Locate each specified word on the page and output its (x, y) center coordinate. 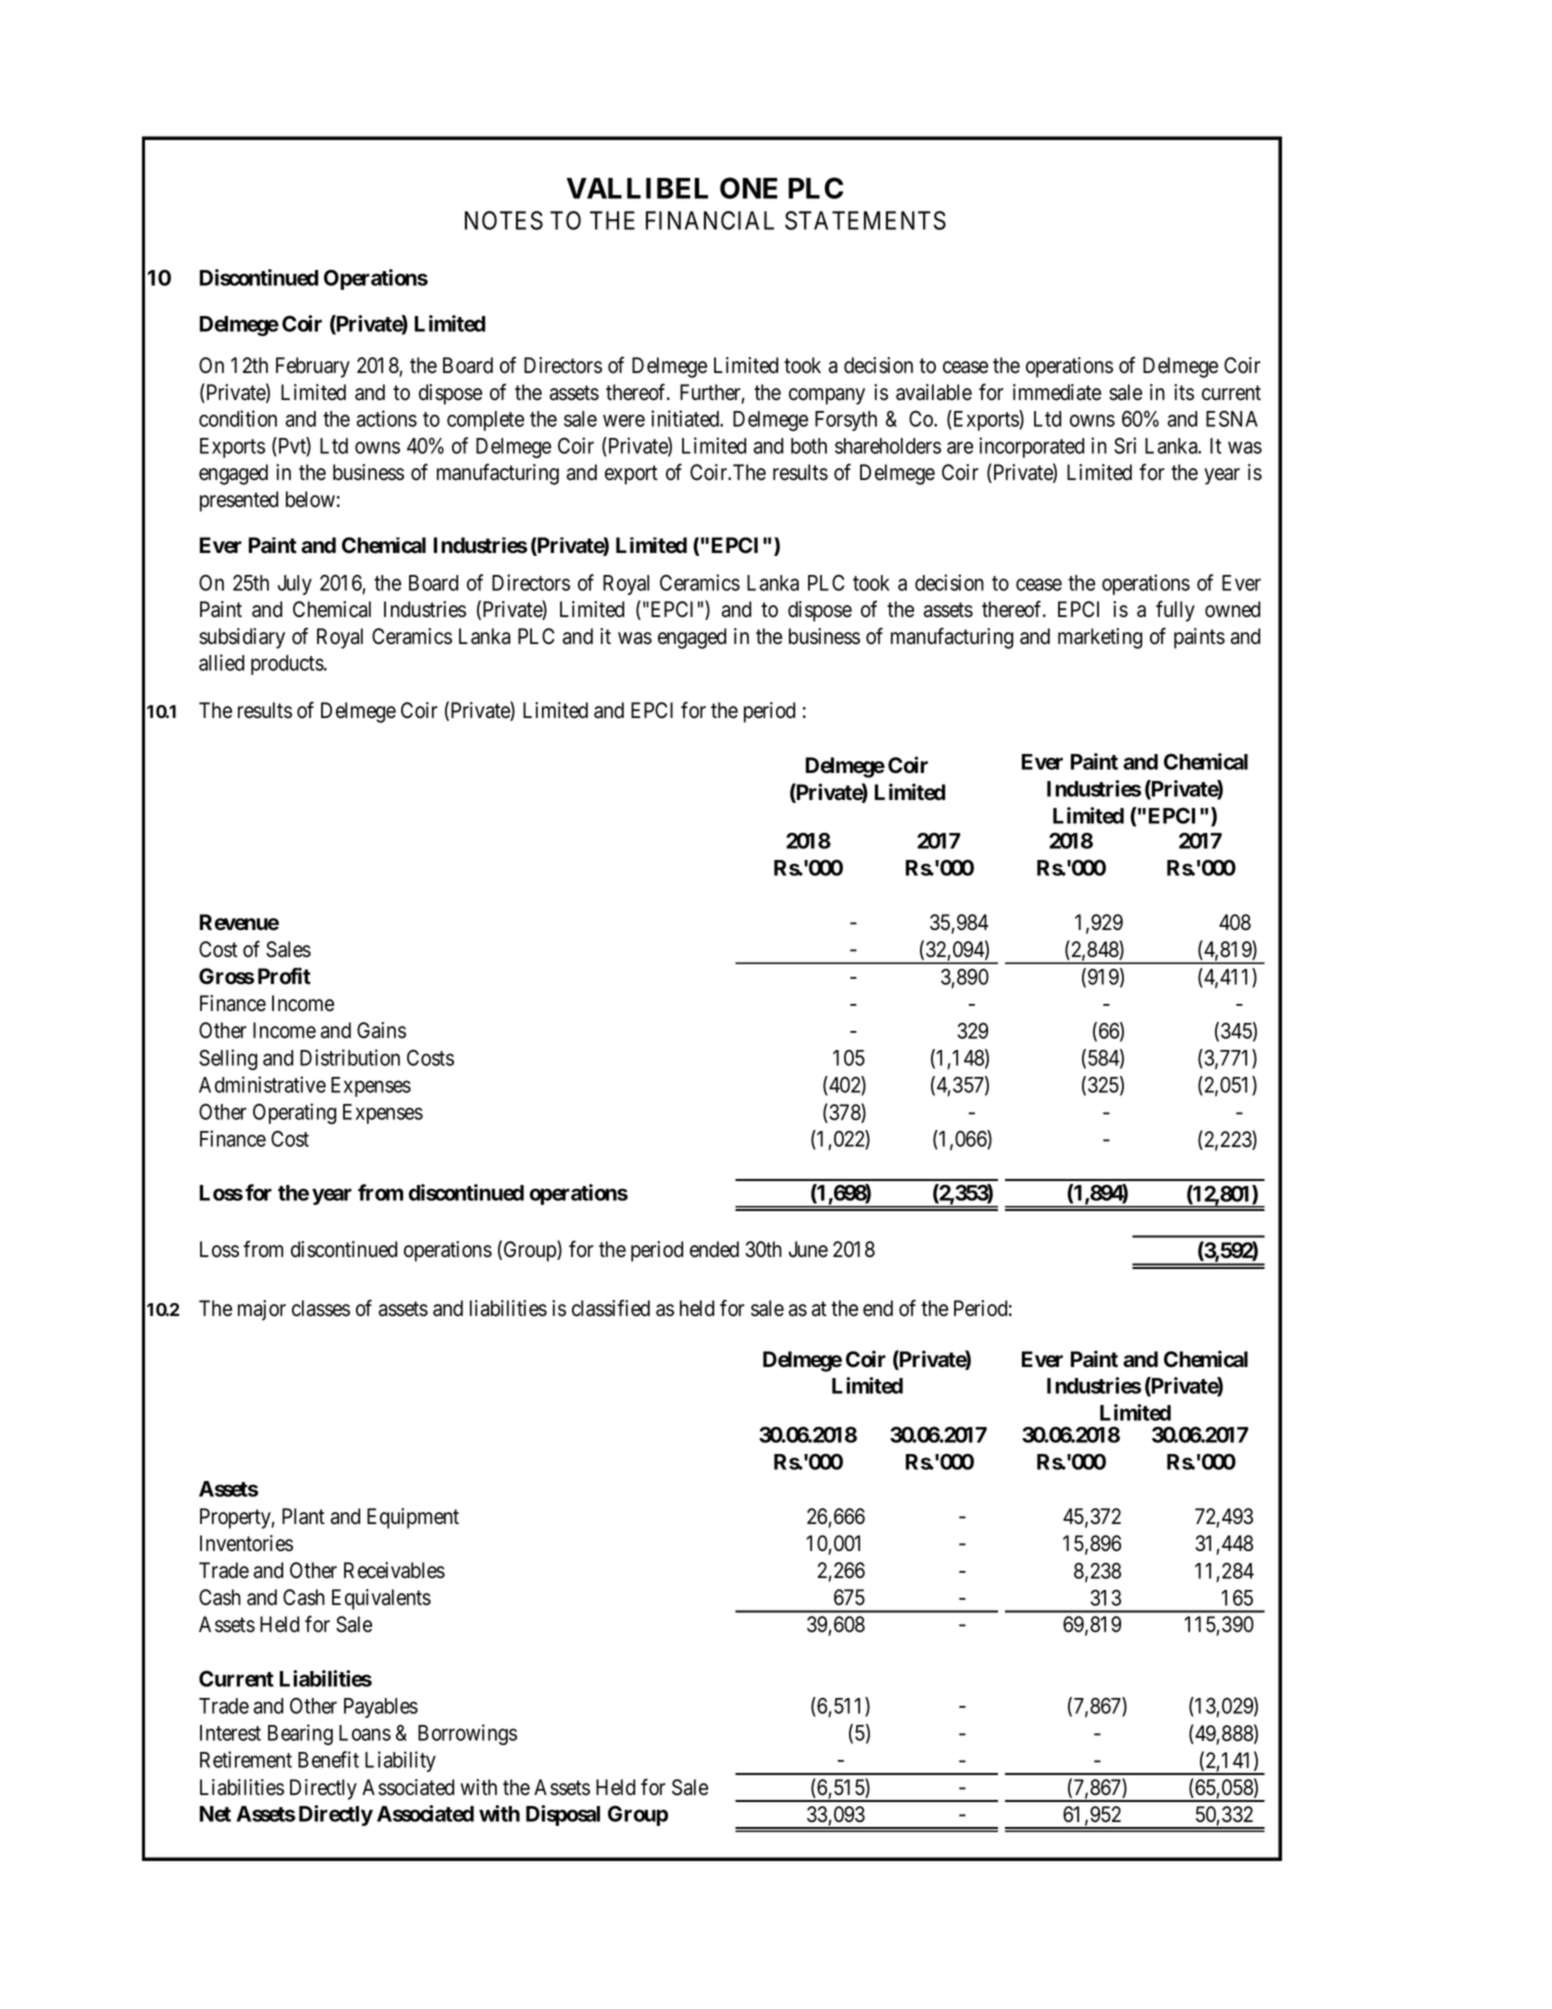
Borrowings (467, 1734)
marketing (1100, 638)
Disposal (563, 1815)
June (808, 1249)
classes (321, 1308)
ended (714, 1249)
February (313, 367)
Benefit (328, 1759)
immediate (1057, 392)
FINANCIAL (710, 220)
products (288, 665)
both (809, 446)
